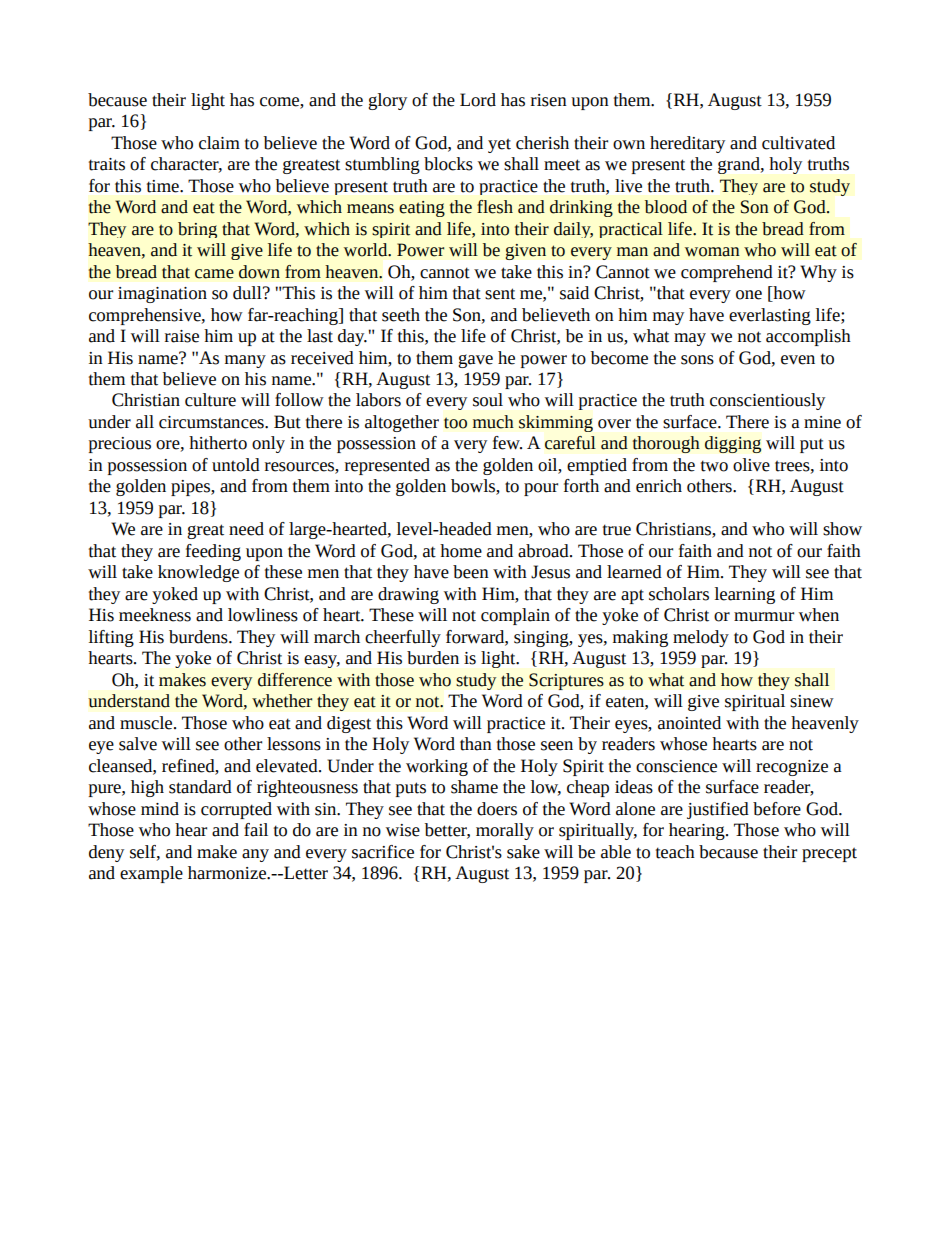  Describe the element at coordinates (714, 466) in the document. I see `two` at that location.
